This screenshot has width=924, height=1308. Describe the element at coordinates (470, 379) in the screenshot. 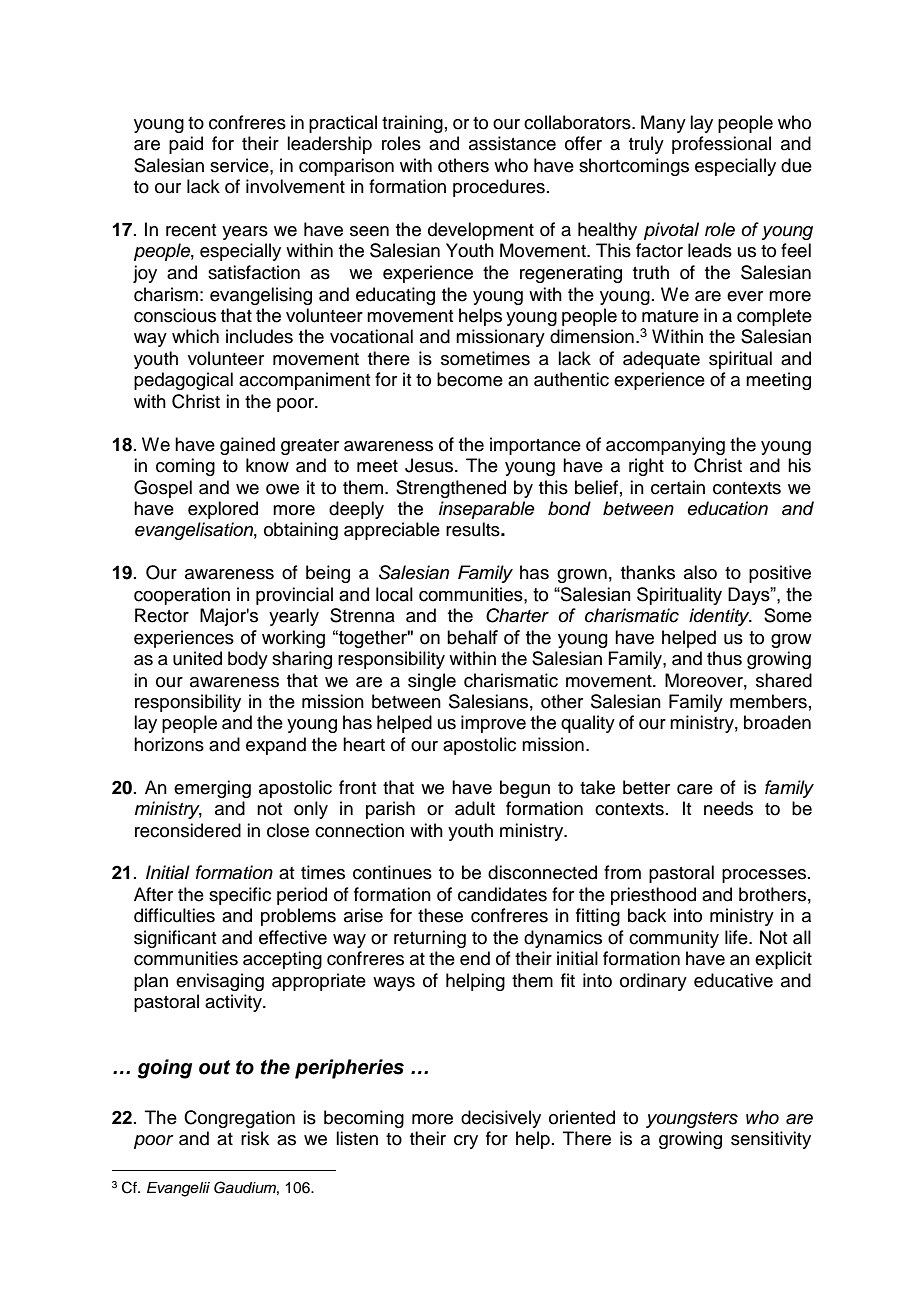

I see `become` at that location.
